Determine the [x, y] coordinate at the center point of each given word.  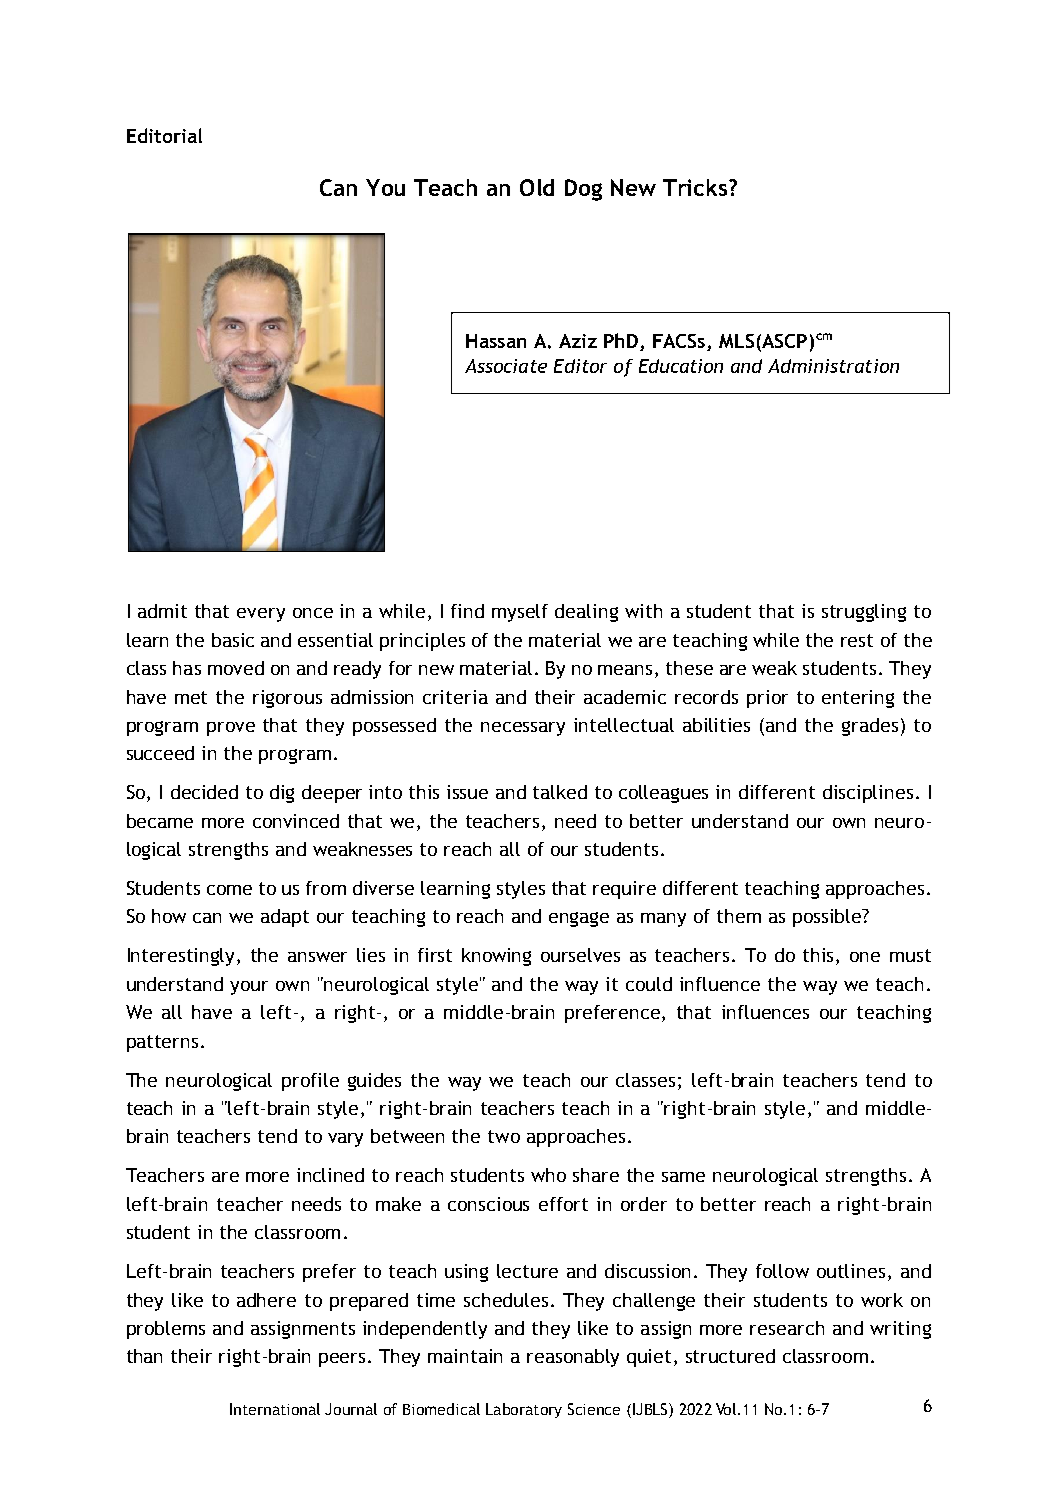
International [275, 1409]
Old [537, 187]
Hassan [496, 341]
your [249, 988]
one [865, 957]
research [787, 1328]
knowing [496, 957]
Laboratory [524, 1410]
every [261, 615]
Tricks [696, 187]
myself [520, 613]
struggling [864, 613]
